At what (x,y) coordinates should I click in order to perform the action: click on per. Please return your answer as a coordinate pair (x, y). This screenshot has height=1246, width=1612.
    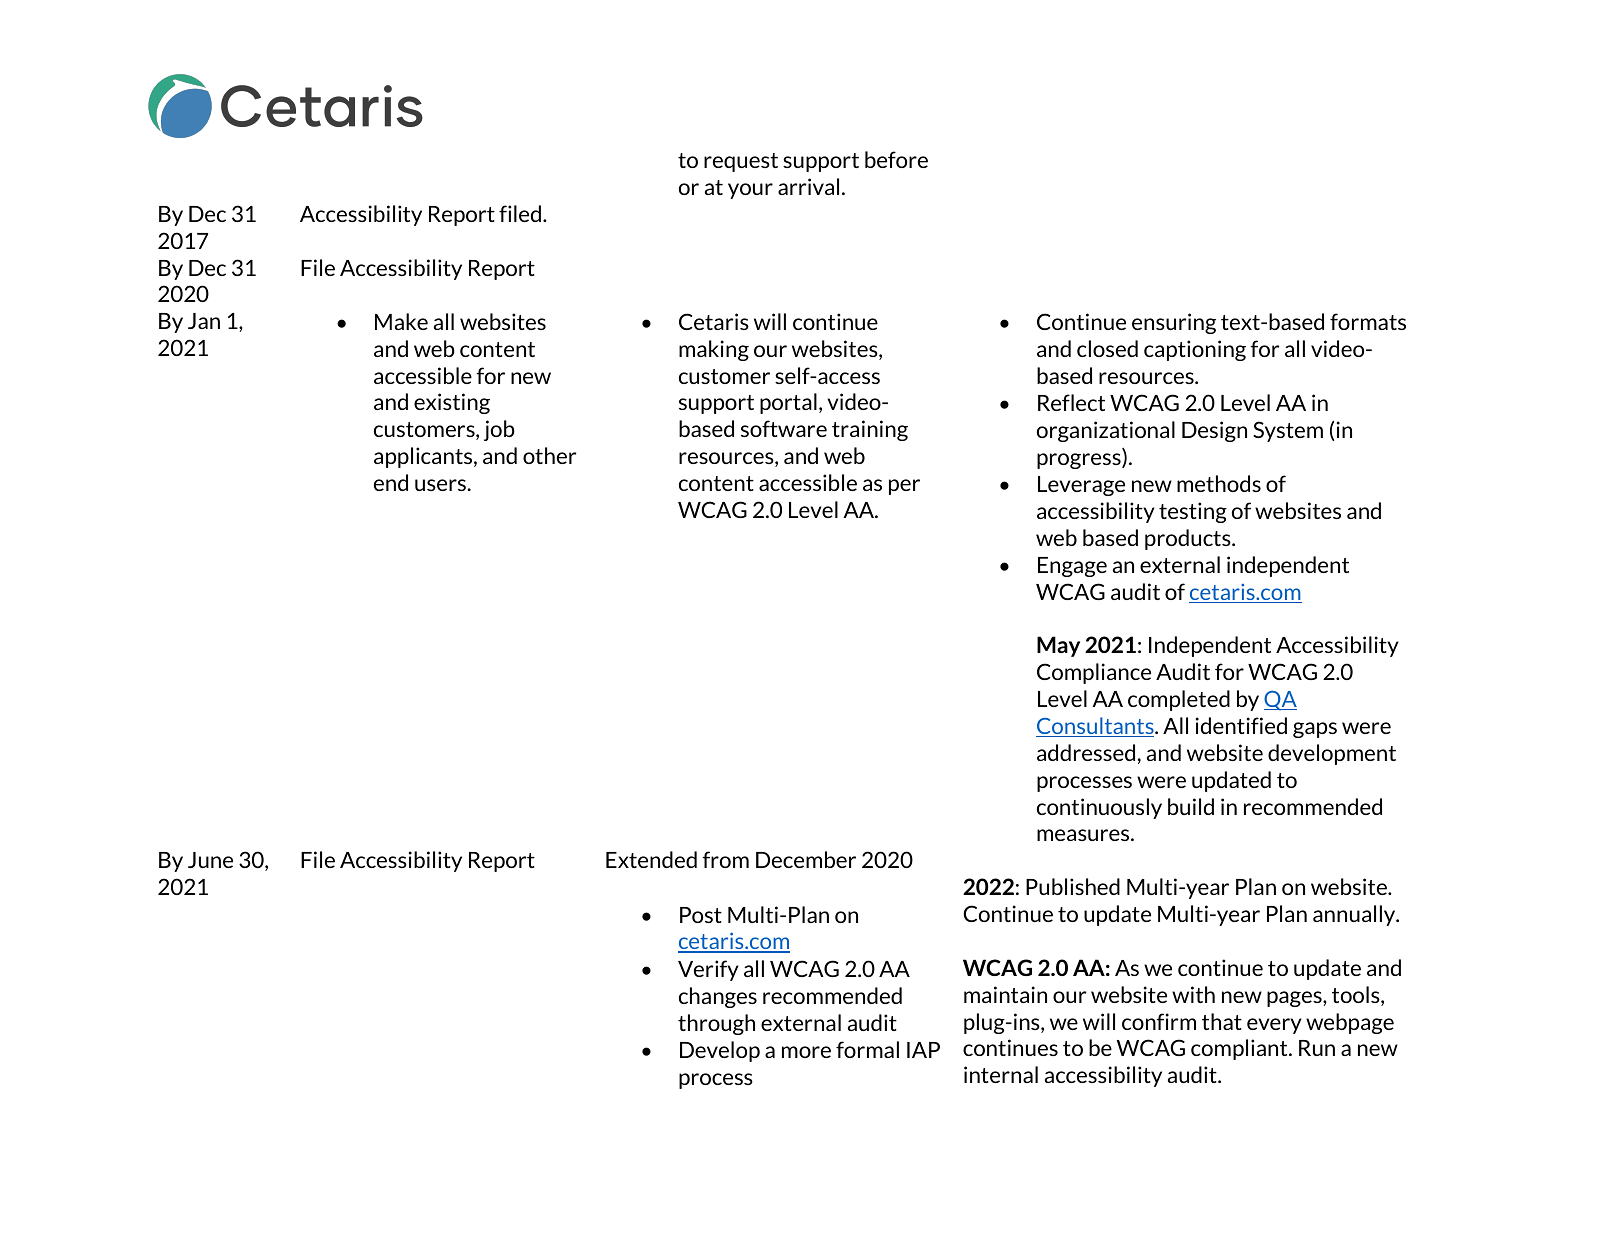
    Looking at the image, I should click on (904, 487).
